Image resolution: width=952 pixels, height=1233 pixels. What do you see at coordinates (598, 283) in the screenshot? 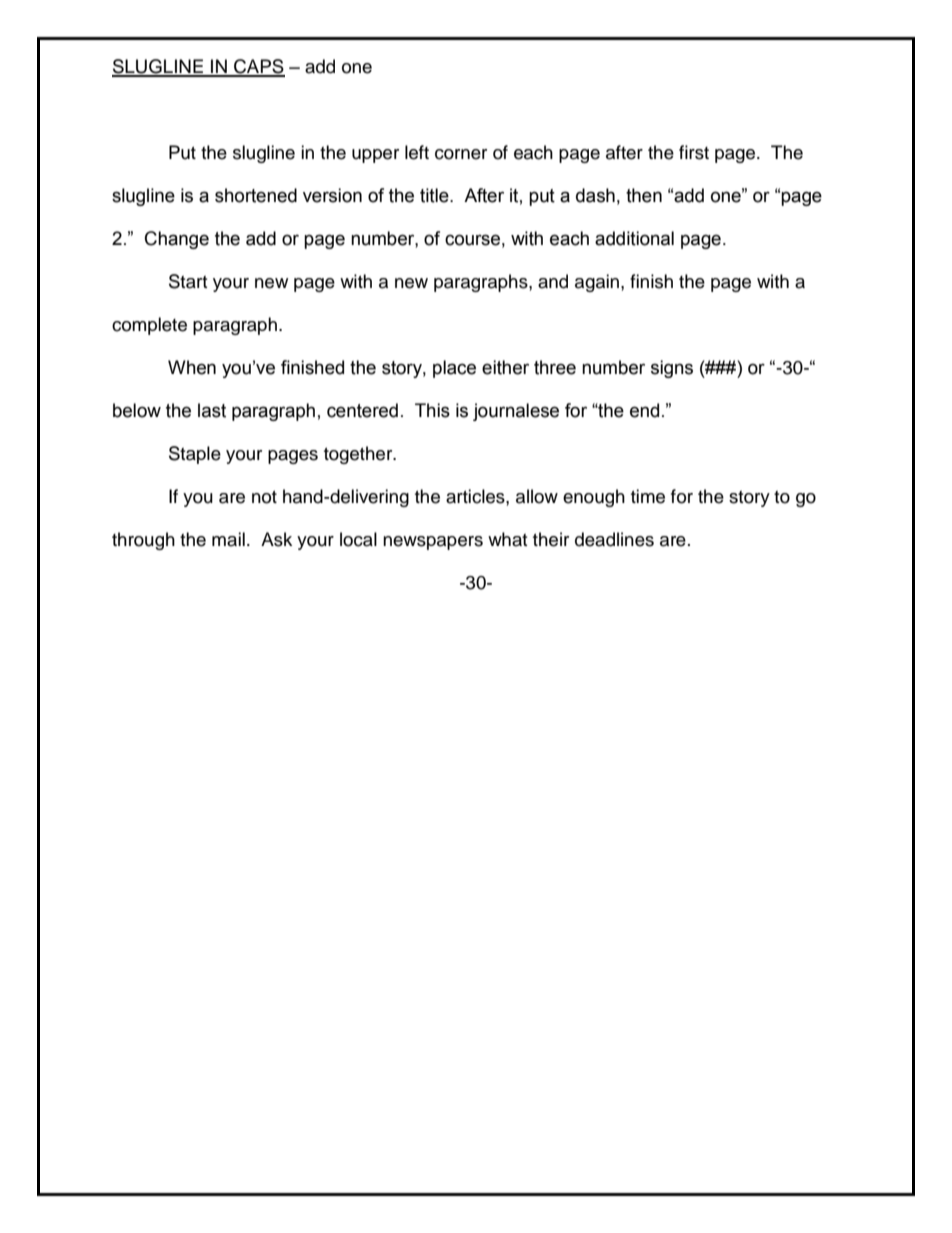
I see `again` at bounding box center [598, 283].
